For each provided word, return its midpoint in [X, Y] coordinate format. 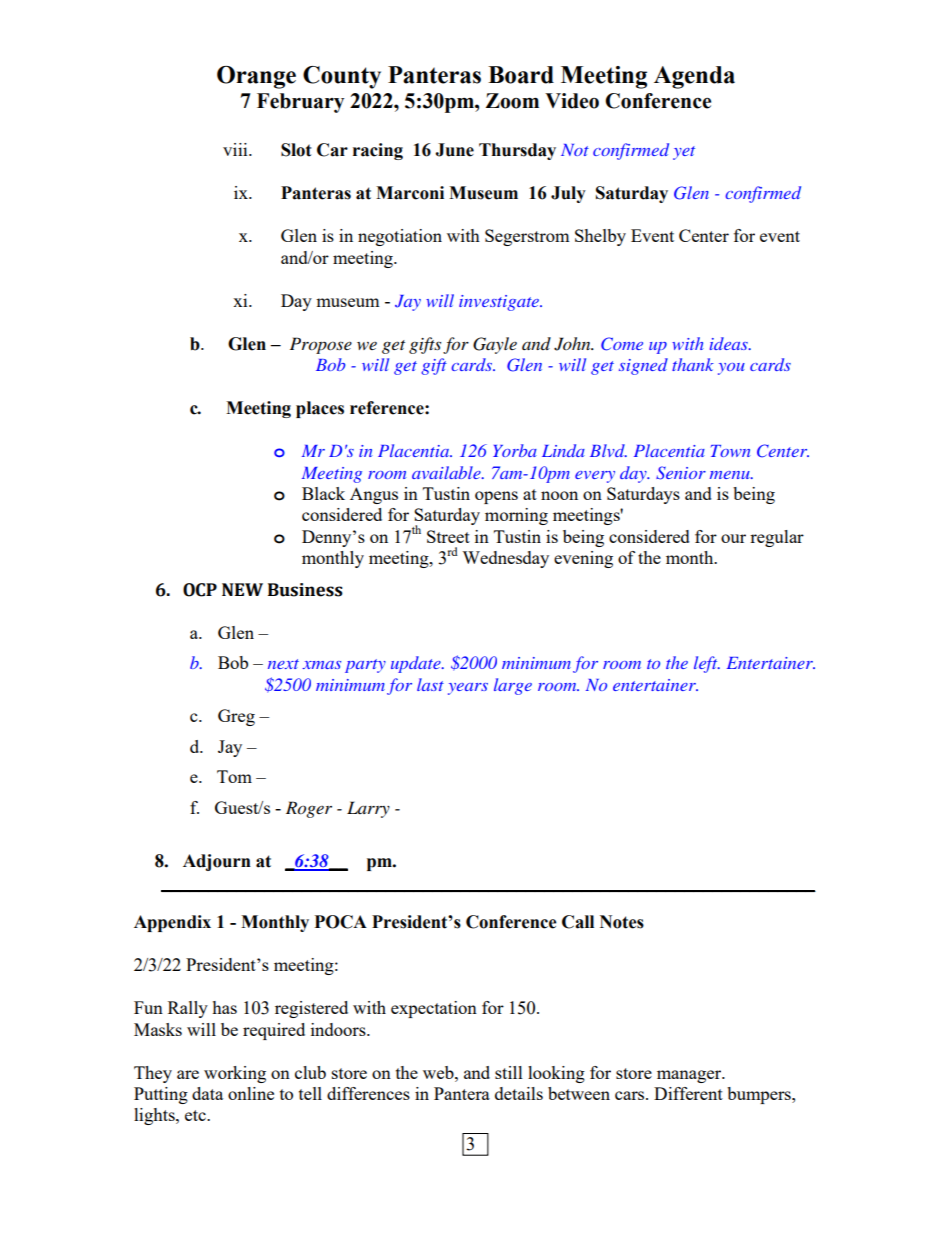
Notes [622, 922]
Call [578, 922]
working [235, 1074]
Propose [321, 345]
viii [236, 149]
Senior [681, 473]
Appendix [172, 923]
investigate [500, 303]
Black [323, 493]
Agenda [694, 77]
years [468, 689]
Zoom [512, 101]
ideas [730, 343]
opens [496, 497]
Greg [236, 717]
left [707, 664]
